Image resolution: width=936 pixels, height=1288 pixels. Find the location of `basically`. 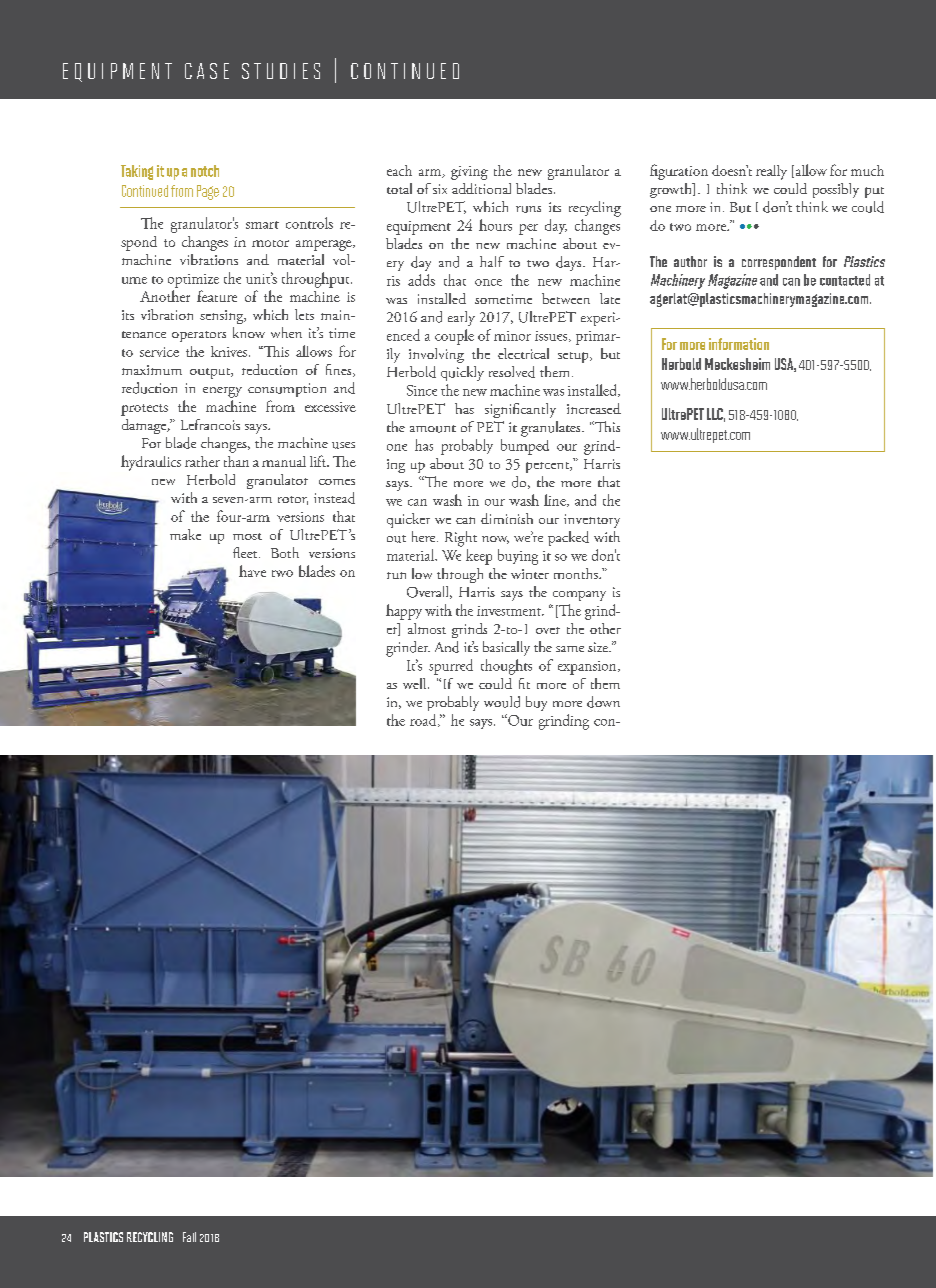

basically is located at coordinates (506, 648).
